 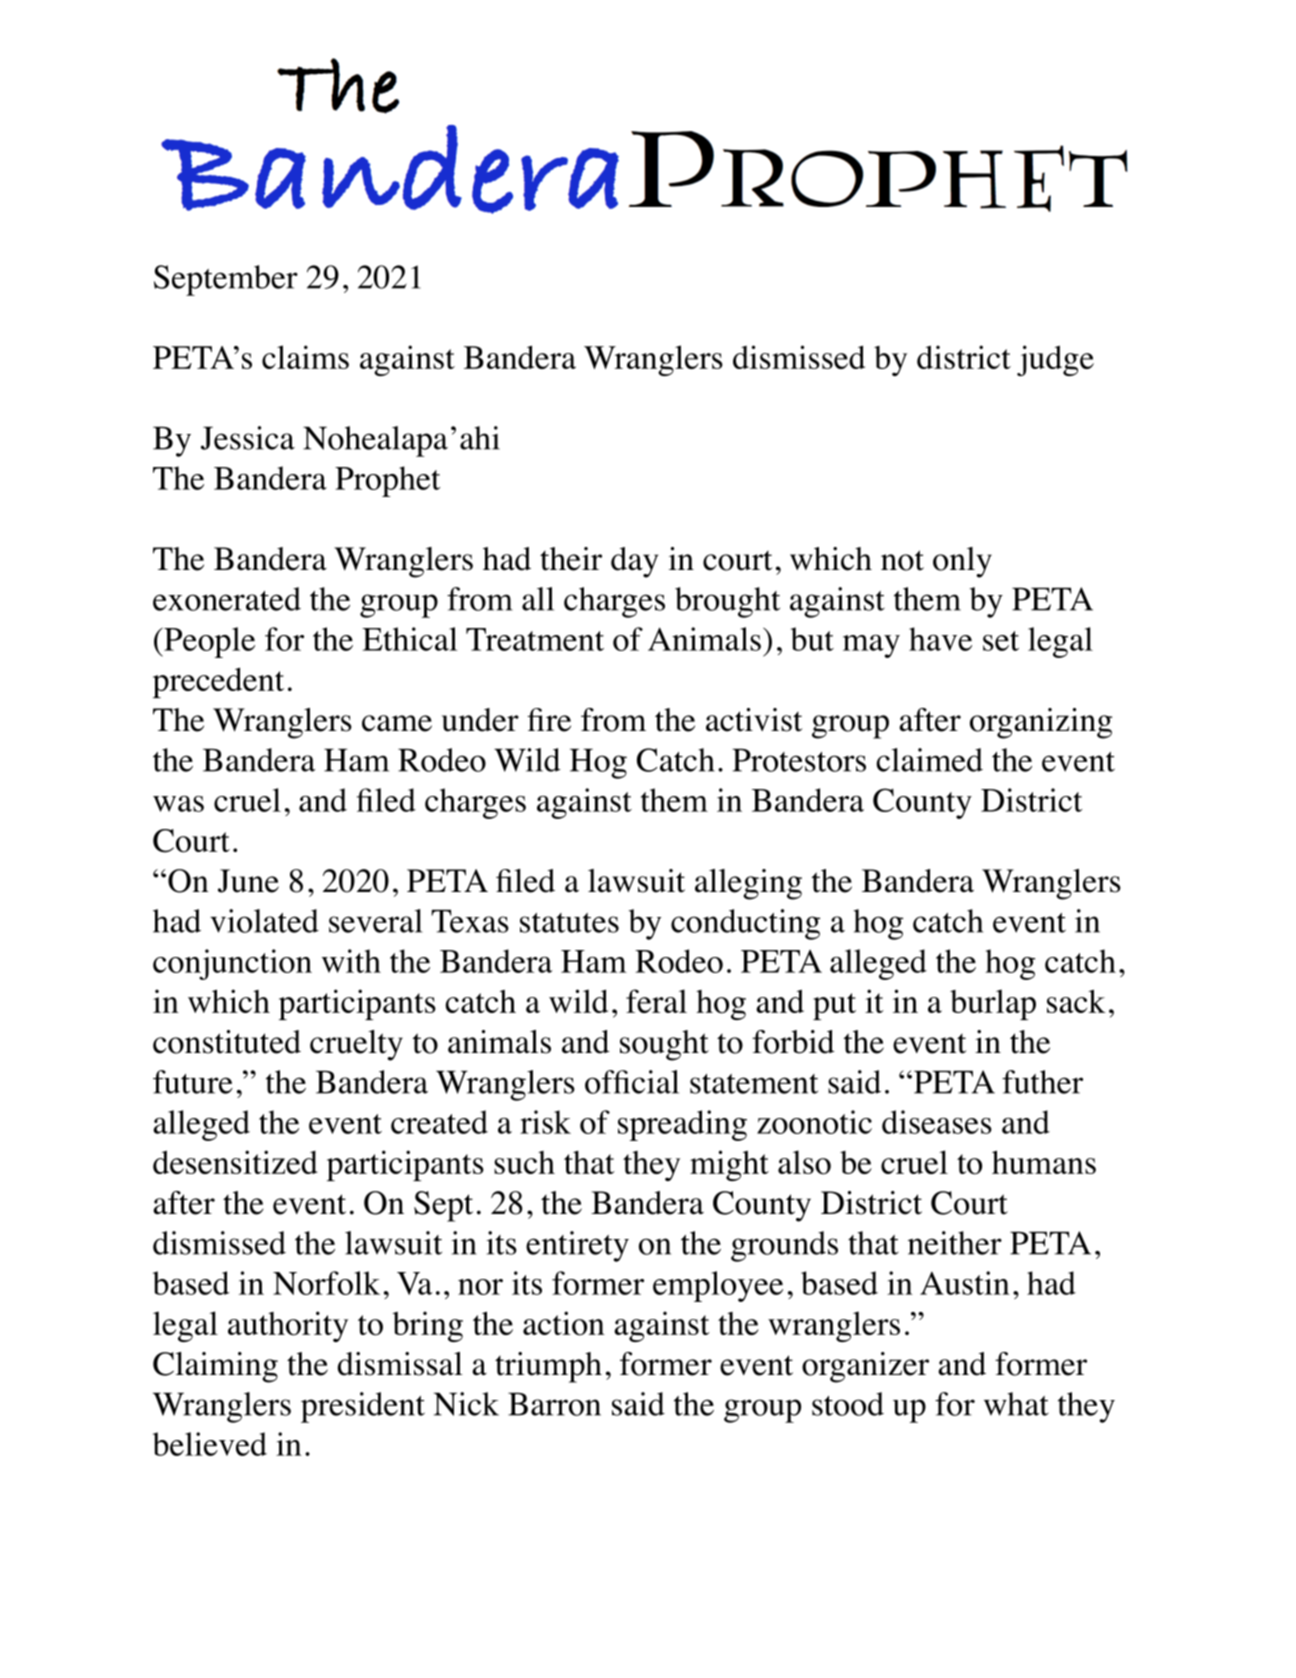 I want to click on Treatment, so click(x=535, y=639).
